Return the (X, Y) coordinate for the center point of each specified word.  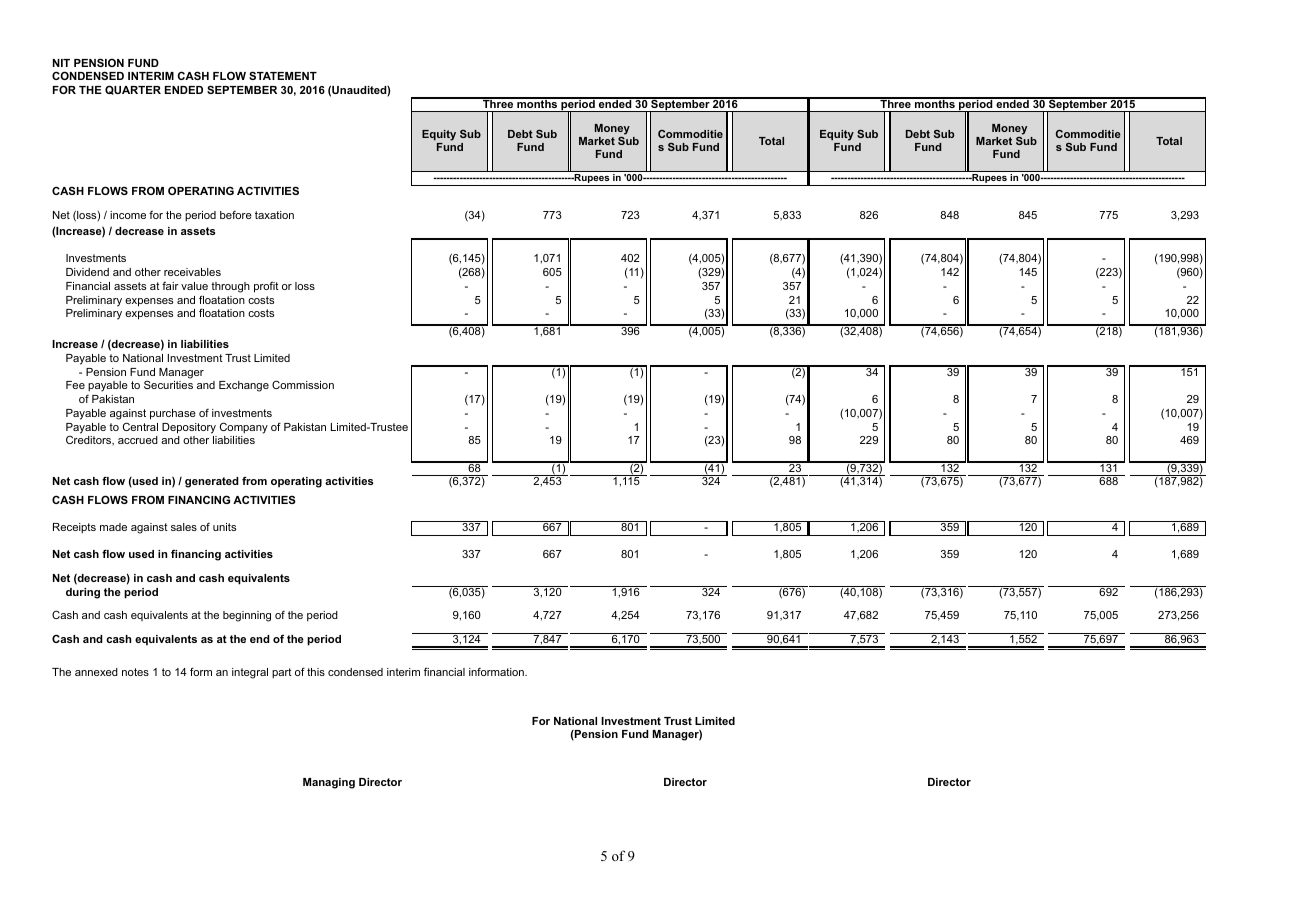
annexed (96, 672)
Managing (329, 783)
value (194, 286)
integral (250, 673)
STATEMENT (283, 75)
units (224, 527)
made (113, 527)
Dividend (87, 272)
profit (266, 287)
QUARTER (133, 90)
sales (184, 527)
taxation (274, 215)
